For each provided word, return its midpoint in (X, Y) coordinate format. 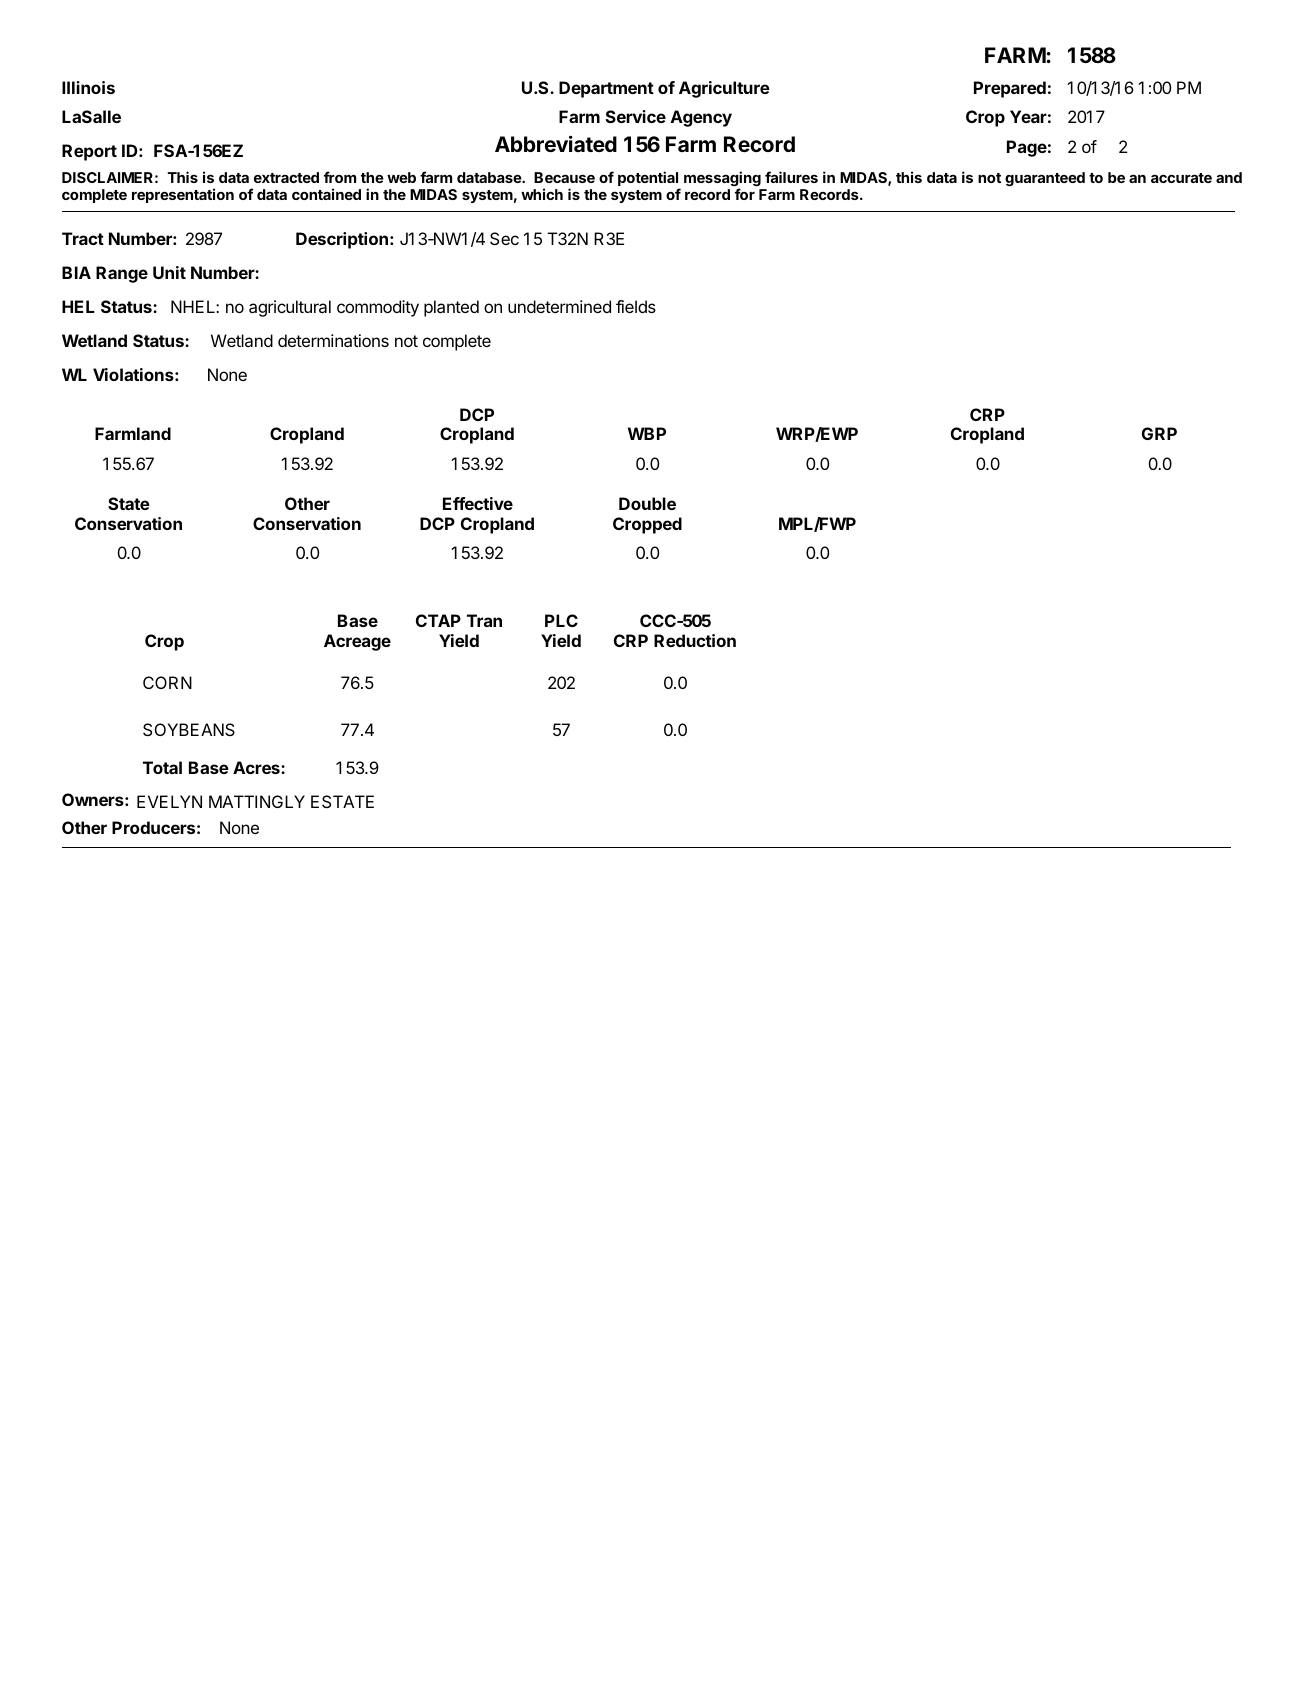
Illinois (88, 87)
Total (162, 767)
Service (636, 116)
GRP (1159, 433)
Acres (257, 767)
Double (647, 503)
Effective (478, 503)
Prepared (1010, 89)
